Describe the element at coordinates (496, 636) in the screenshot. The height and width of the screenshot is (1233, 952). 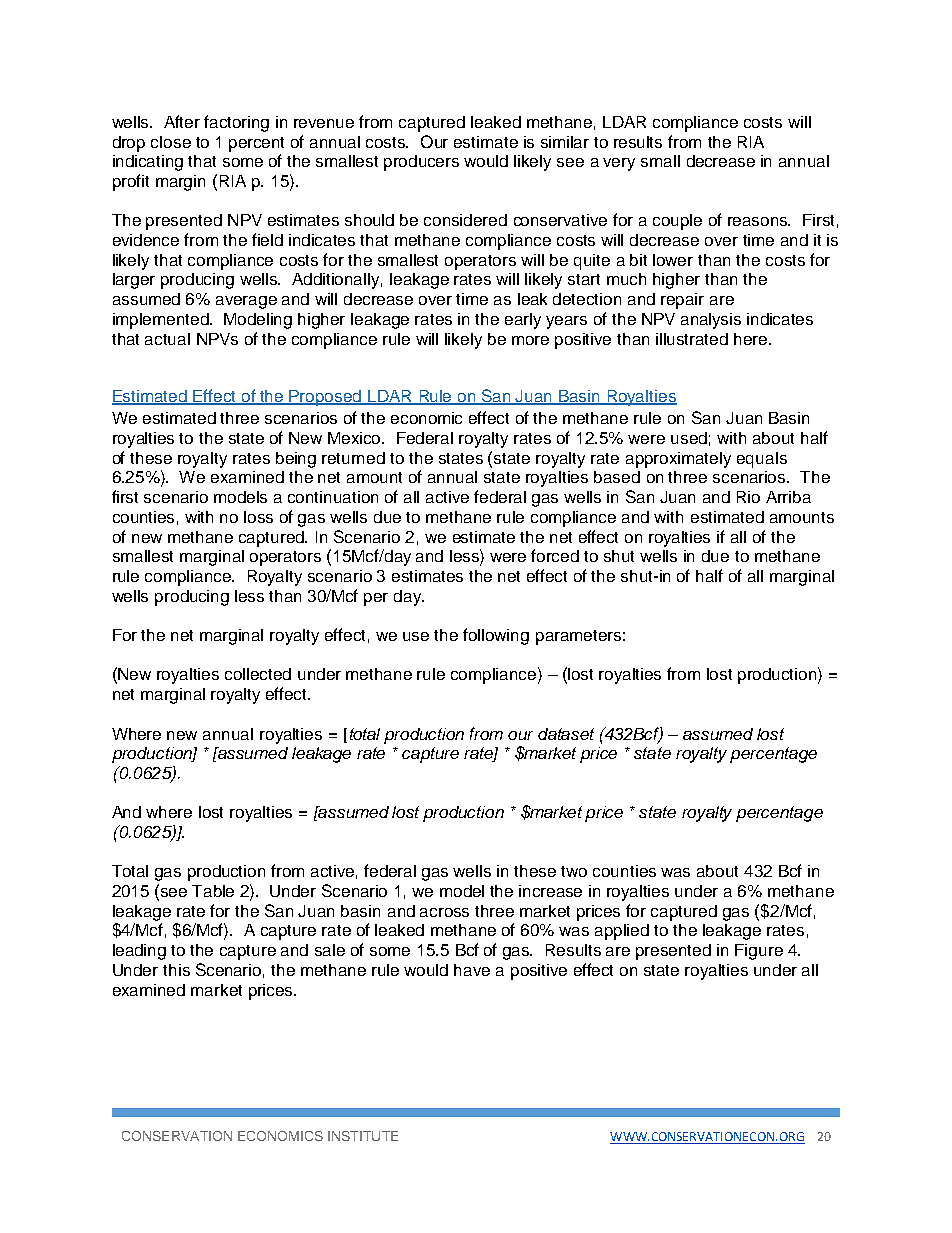
I see `following` at that location.
